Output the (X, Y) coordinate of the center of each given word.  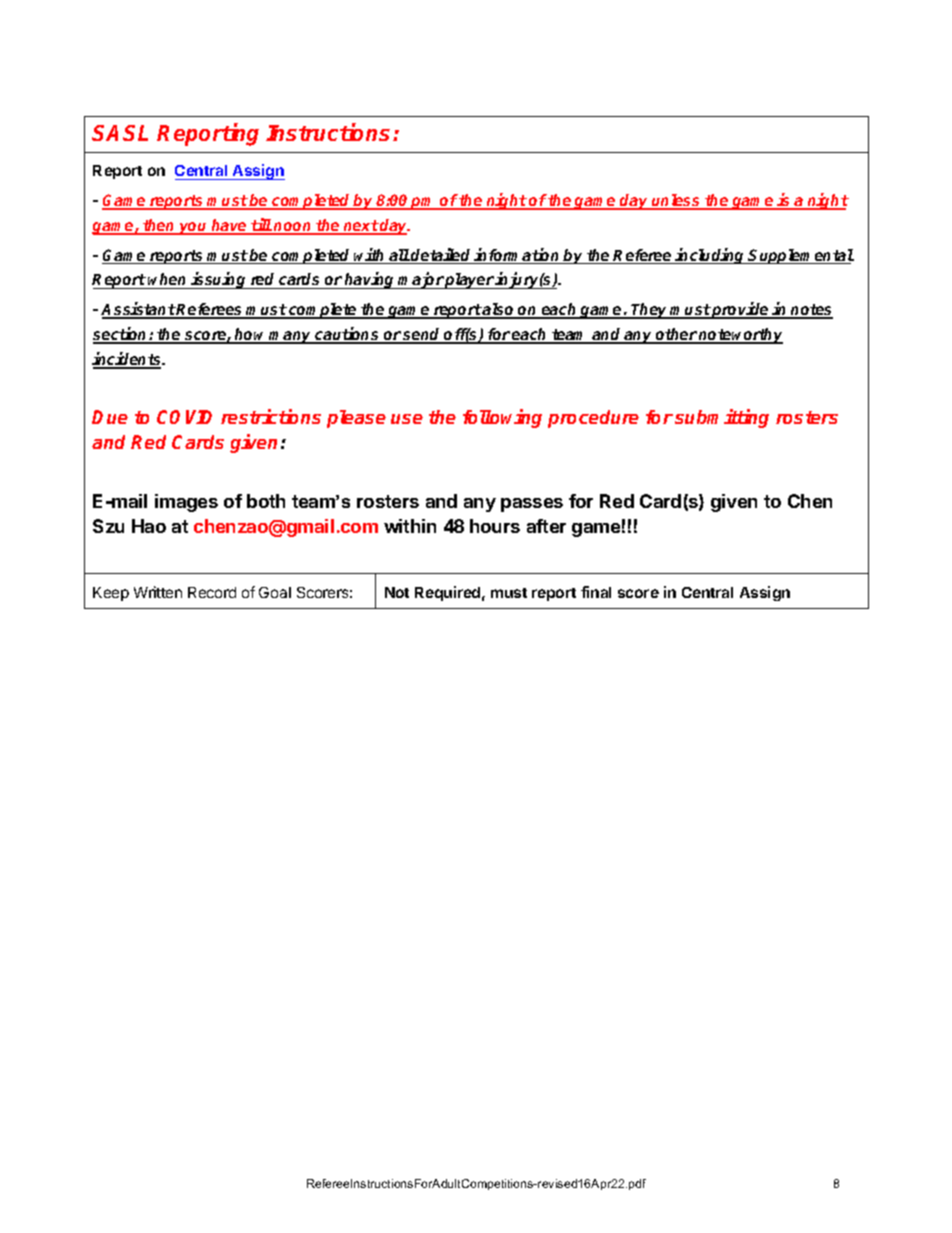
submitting (722, 418)
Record (212, 592)
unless (676, 201)
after (546, 526)
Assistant (138, 310)
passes (532, 505)
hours (495, 526)
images (186, 503)
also (499, 310)
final (596, 592)
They (650, 311)
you (193, 228)
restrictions (271, 416)
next (360, 227)
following (502, 418)
